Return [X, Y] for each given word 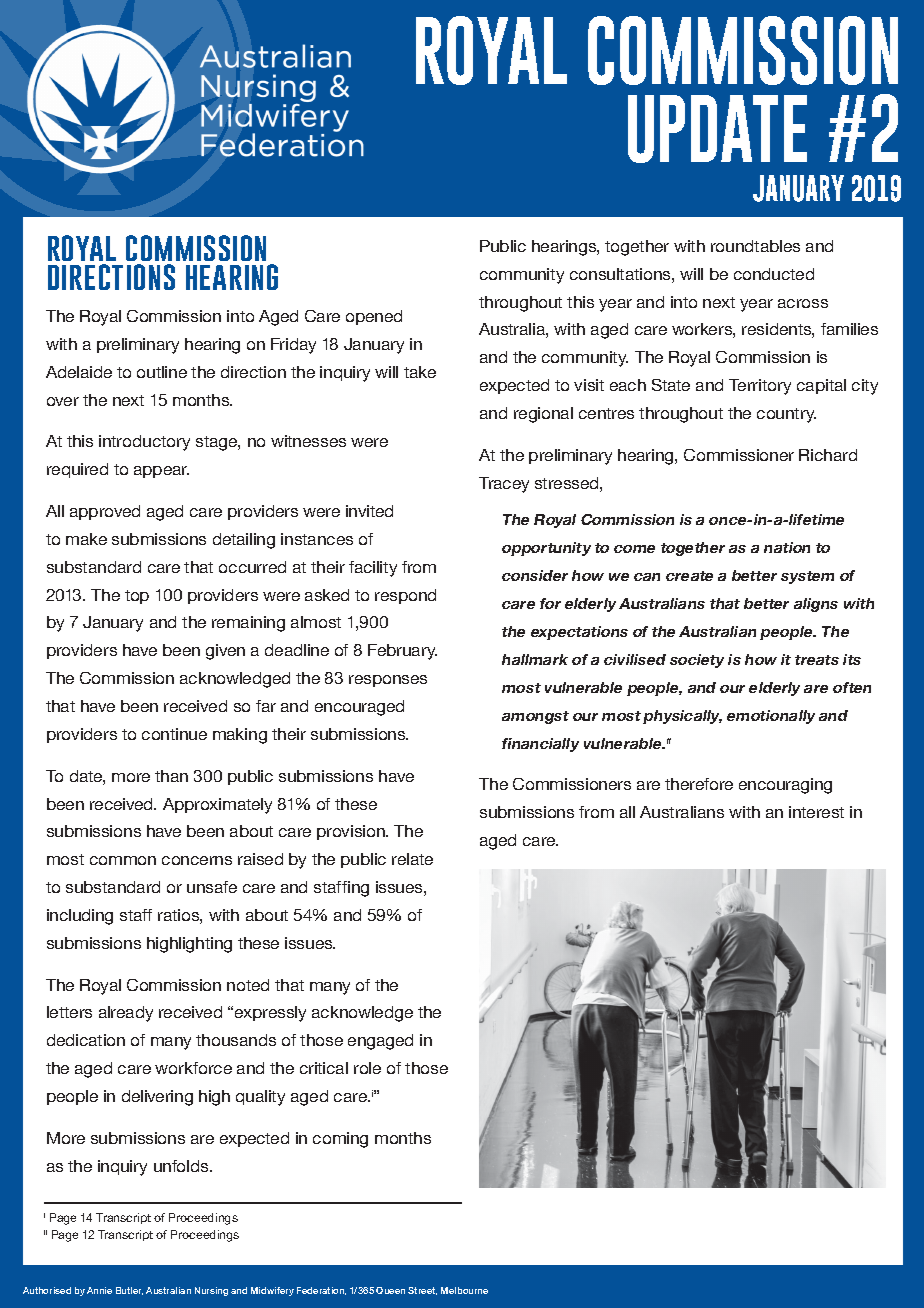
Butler [129, 1291]
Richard [828, 455]
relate [412, 859]
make [86, 539]
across [803, 303]
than [171, 776]
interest [816, 812]
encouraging [785, 786]
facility [373, 569]
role [367, 1068]
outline [162, 372]
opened [374, 317]
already [126, 1014]
